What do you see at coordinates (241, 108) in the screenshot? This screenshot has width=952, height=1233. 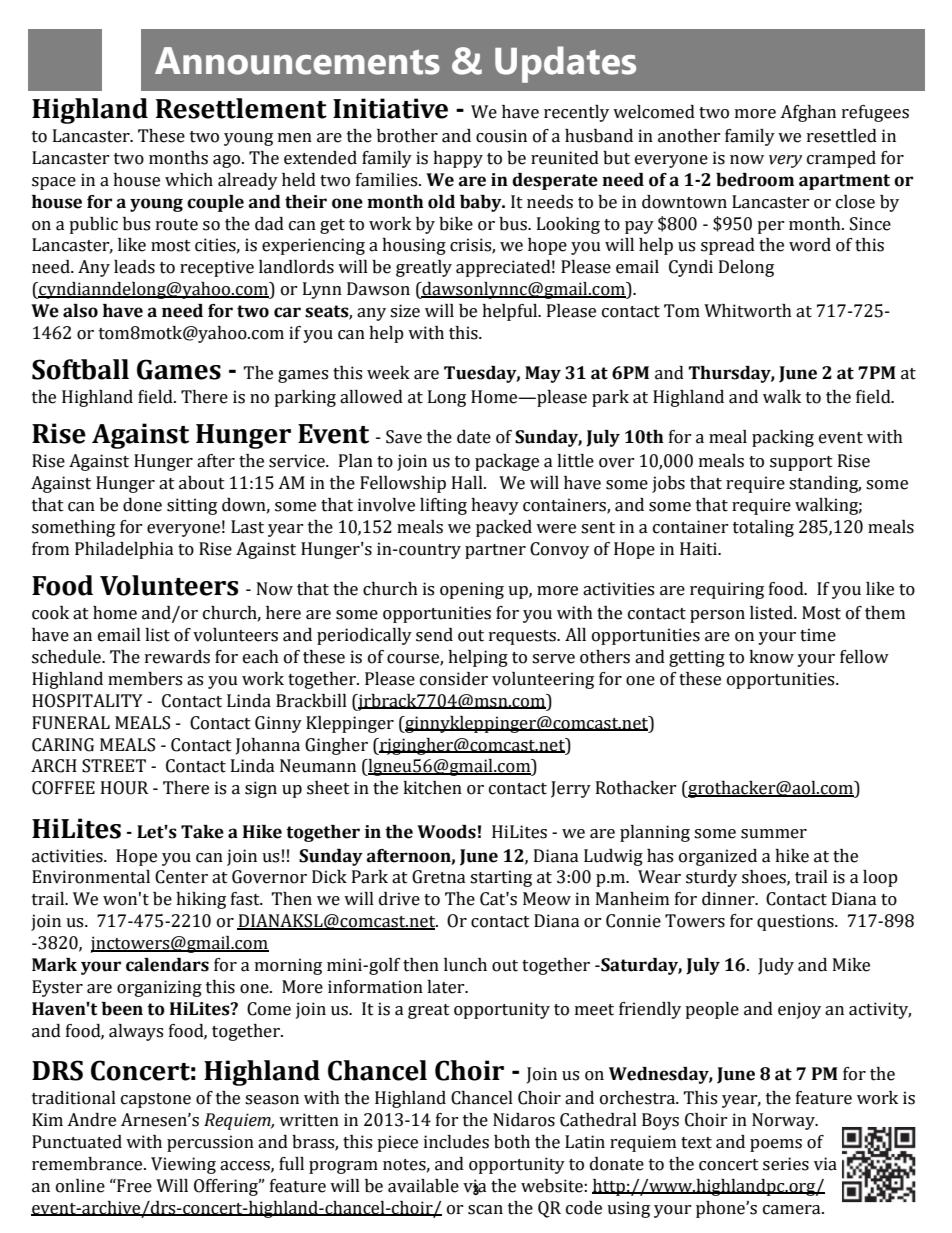 I see `Resettlement` at bounding box center [241, 108].
